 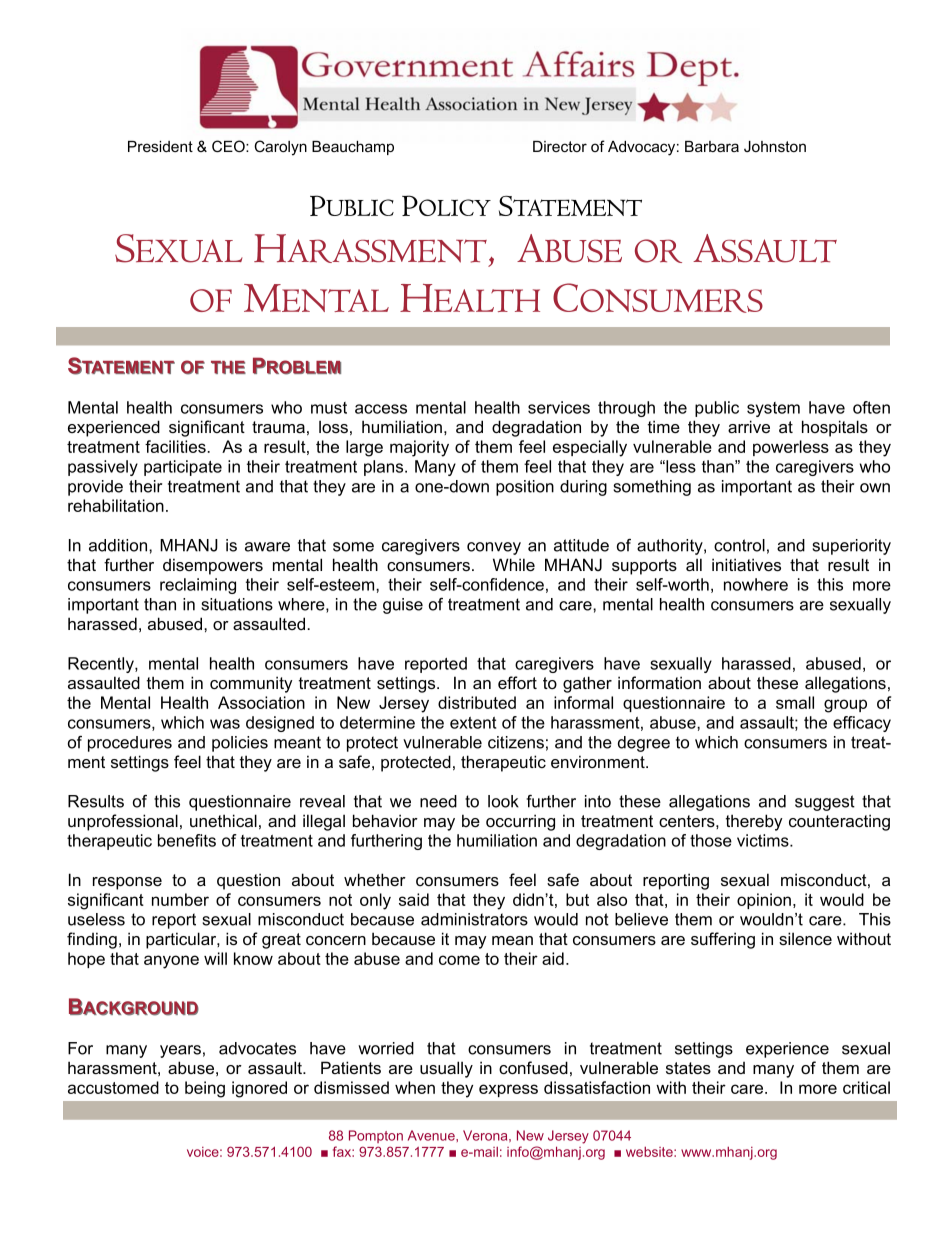 What do you see at coordinates (474, 919) in the image?
I see `administrators` at bounding box center [474, 919].
